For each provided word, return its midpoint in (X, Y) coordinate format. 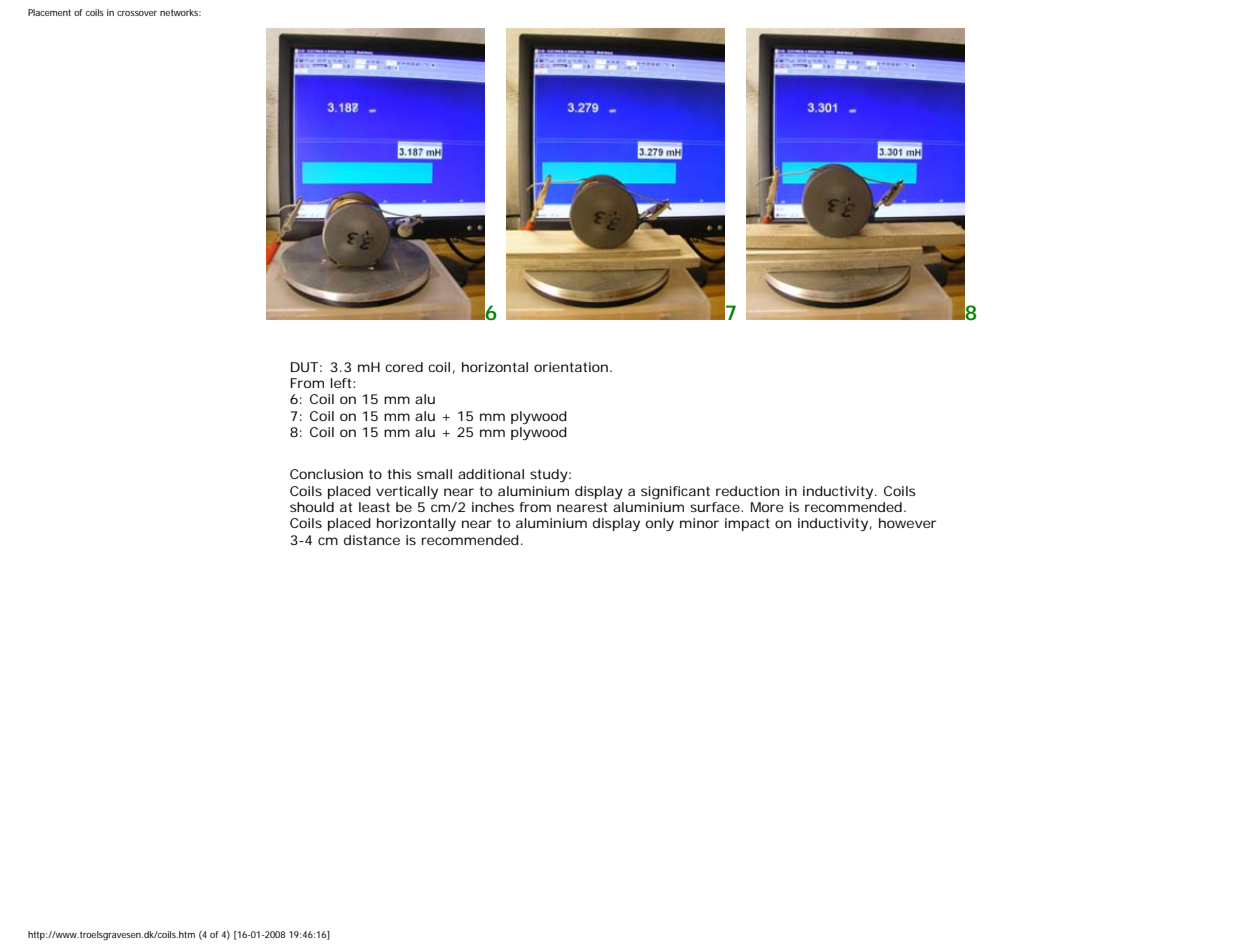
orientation (571, 367)
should (312, 507)
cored (404, 367)
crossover (137, 13)
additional (491, 474)
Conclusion (326, 474)
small (434, 474)
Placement (49, 12)
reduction (747, 491)
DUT (304, 367)
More (767, 507)
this (399, 474)
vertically (407, 492)
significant (675, 492)
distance (372, 540)
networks (180, 12)
